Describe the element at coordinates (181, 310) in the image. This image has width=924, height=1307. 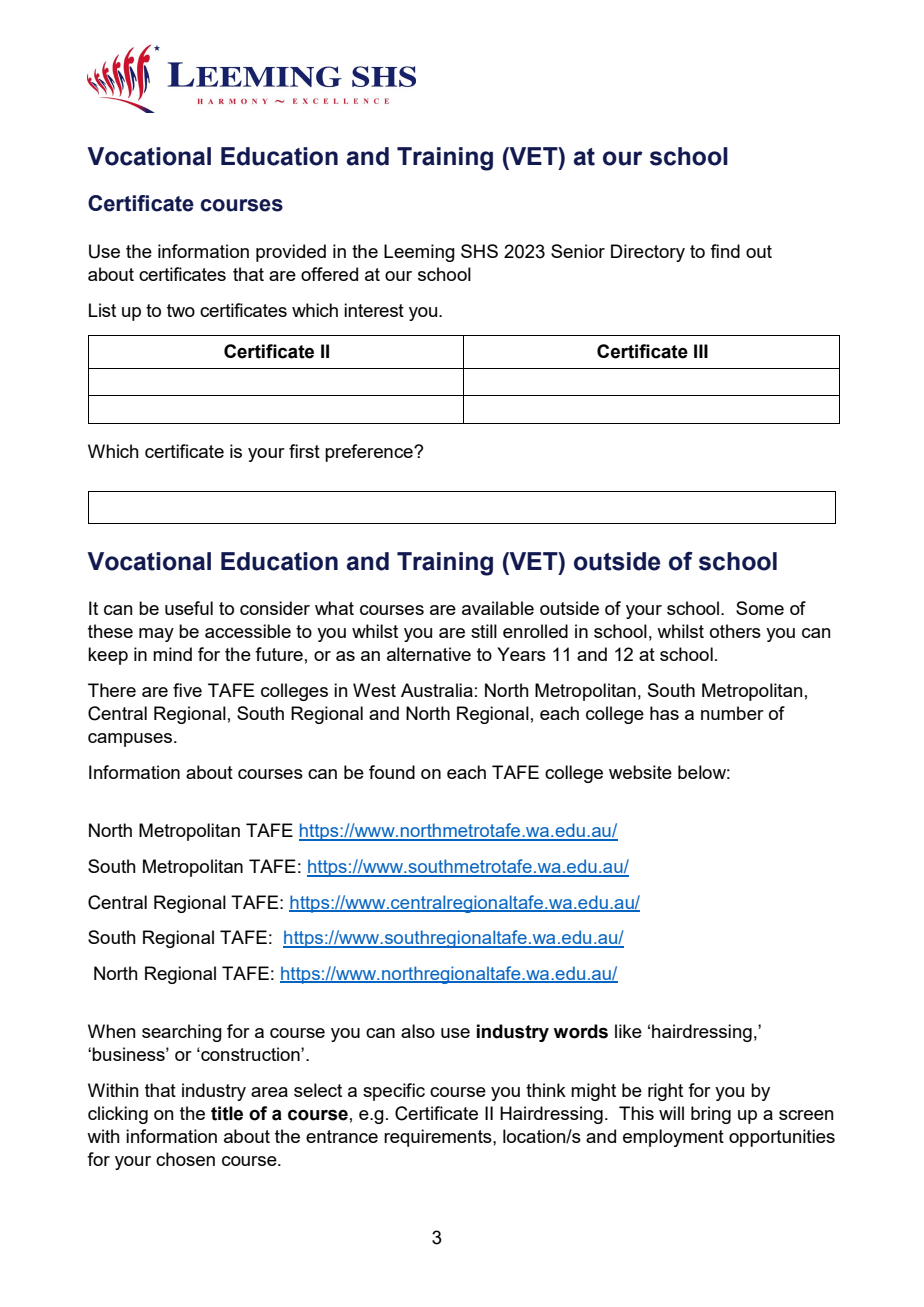
I see `two` at that location.
